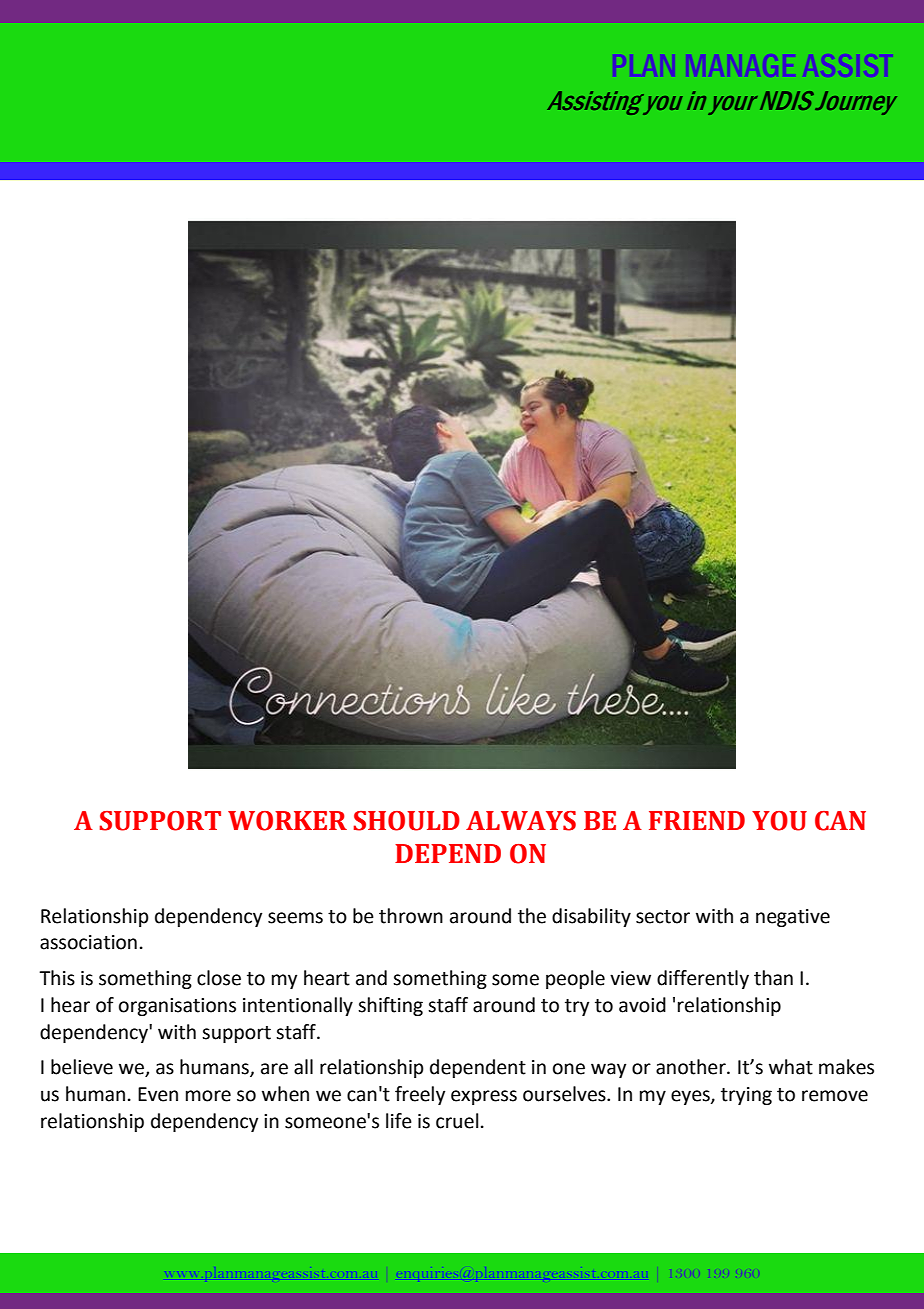 The height and width of the screenshot is (1309, 924). I want to click on seems, so click(295, 918).
